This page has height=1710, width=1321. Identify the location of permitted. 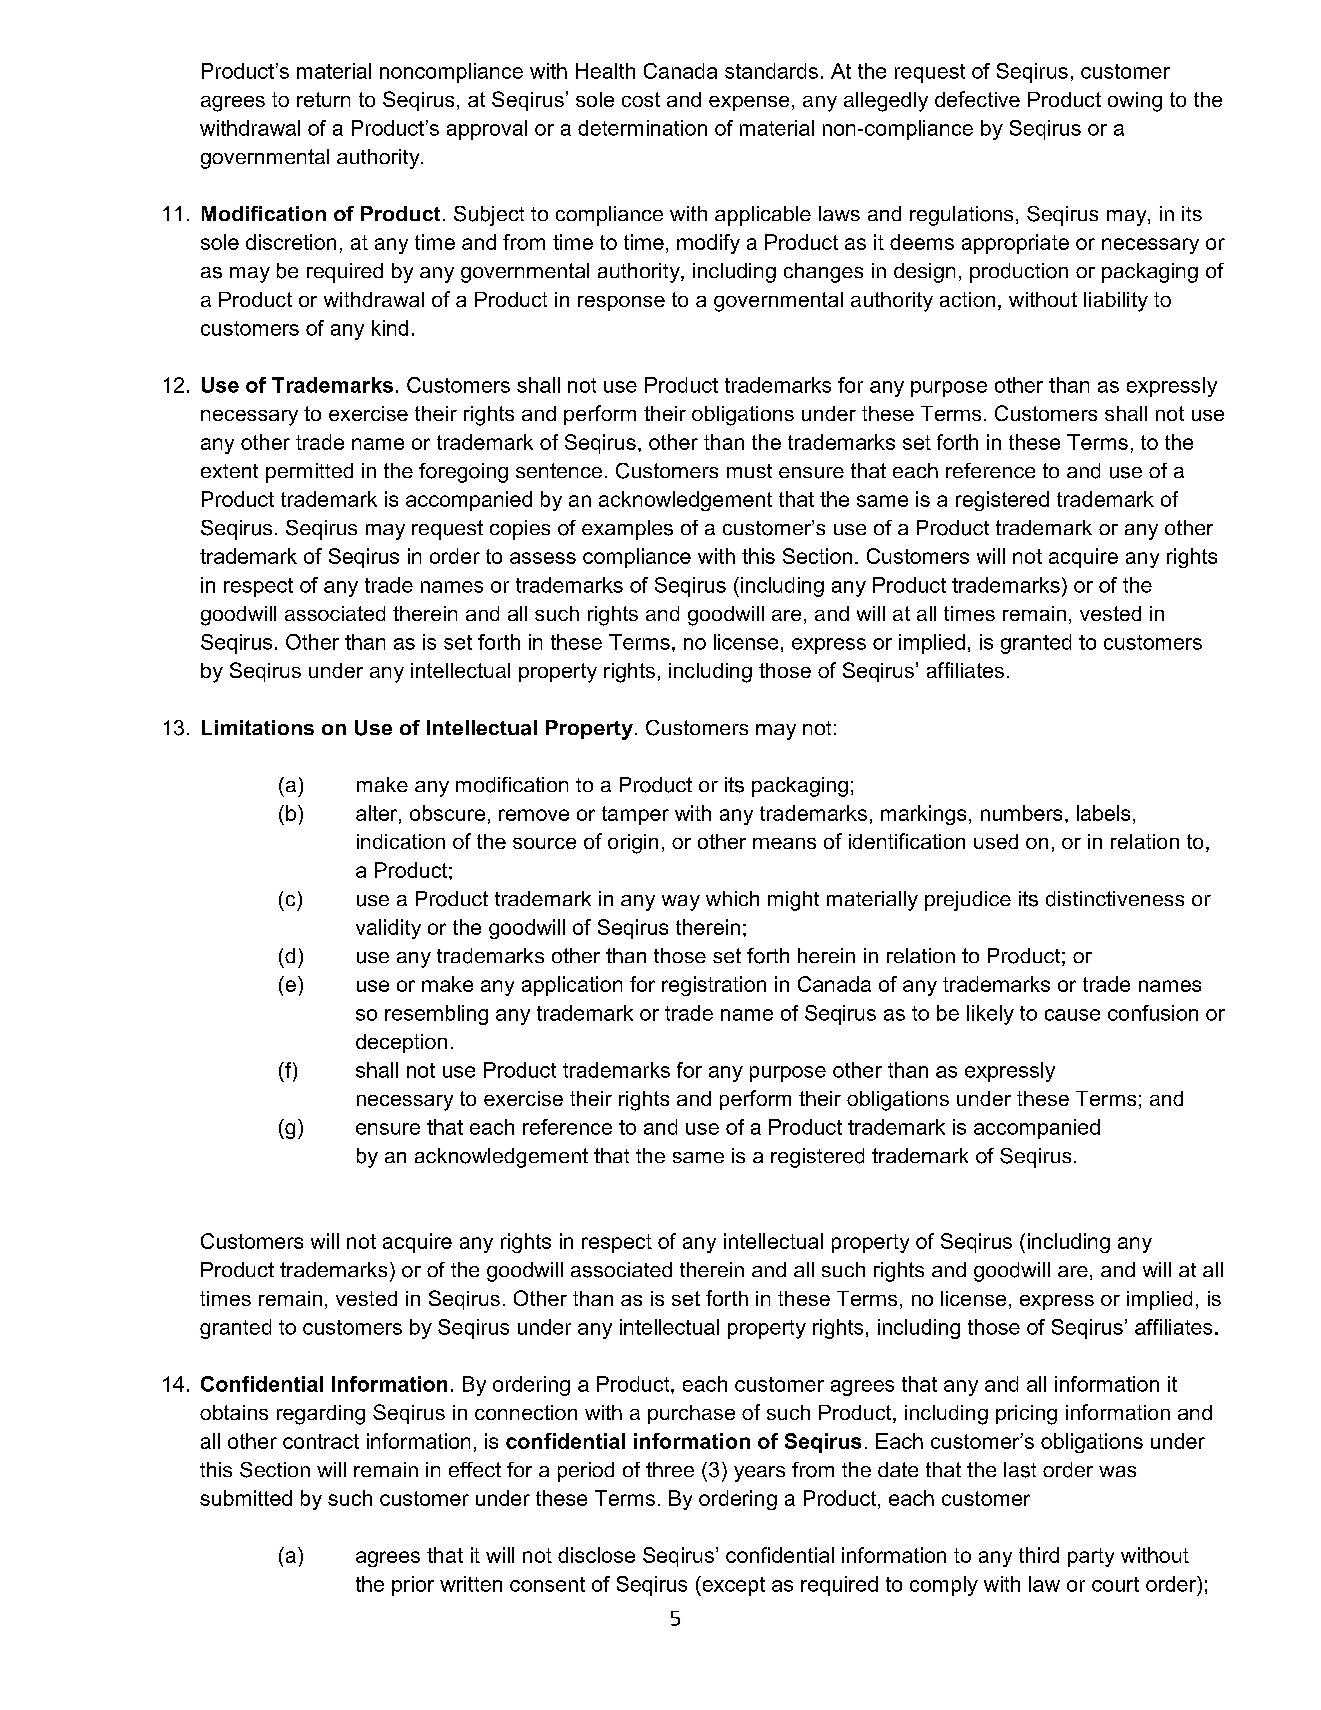
(309, 473).
